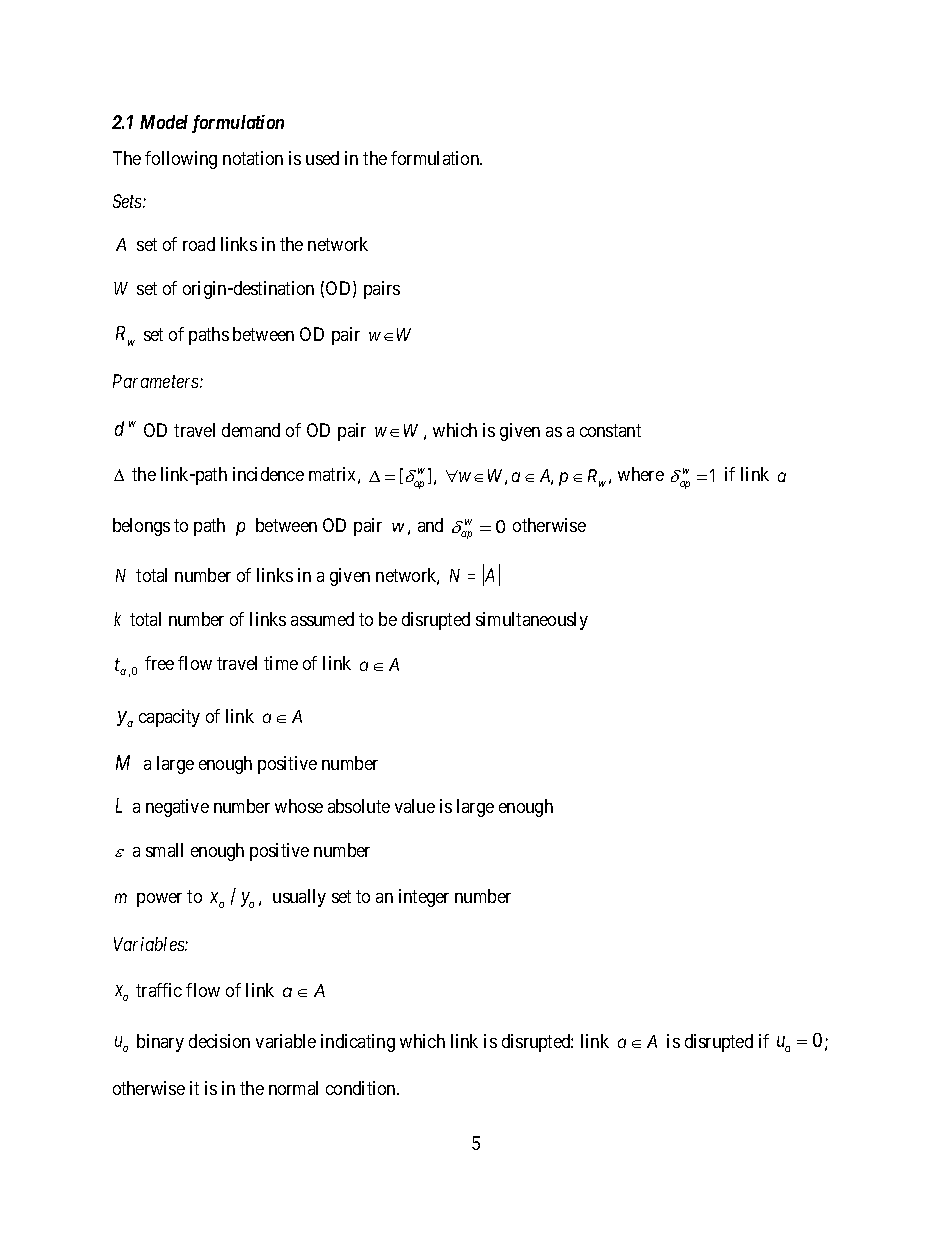 The width and height of the screenshot is (952, 1233). Describe the element at coordinates (251, 430) in the screenshot. I see `demand` at that location.
